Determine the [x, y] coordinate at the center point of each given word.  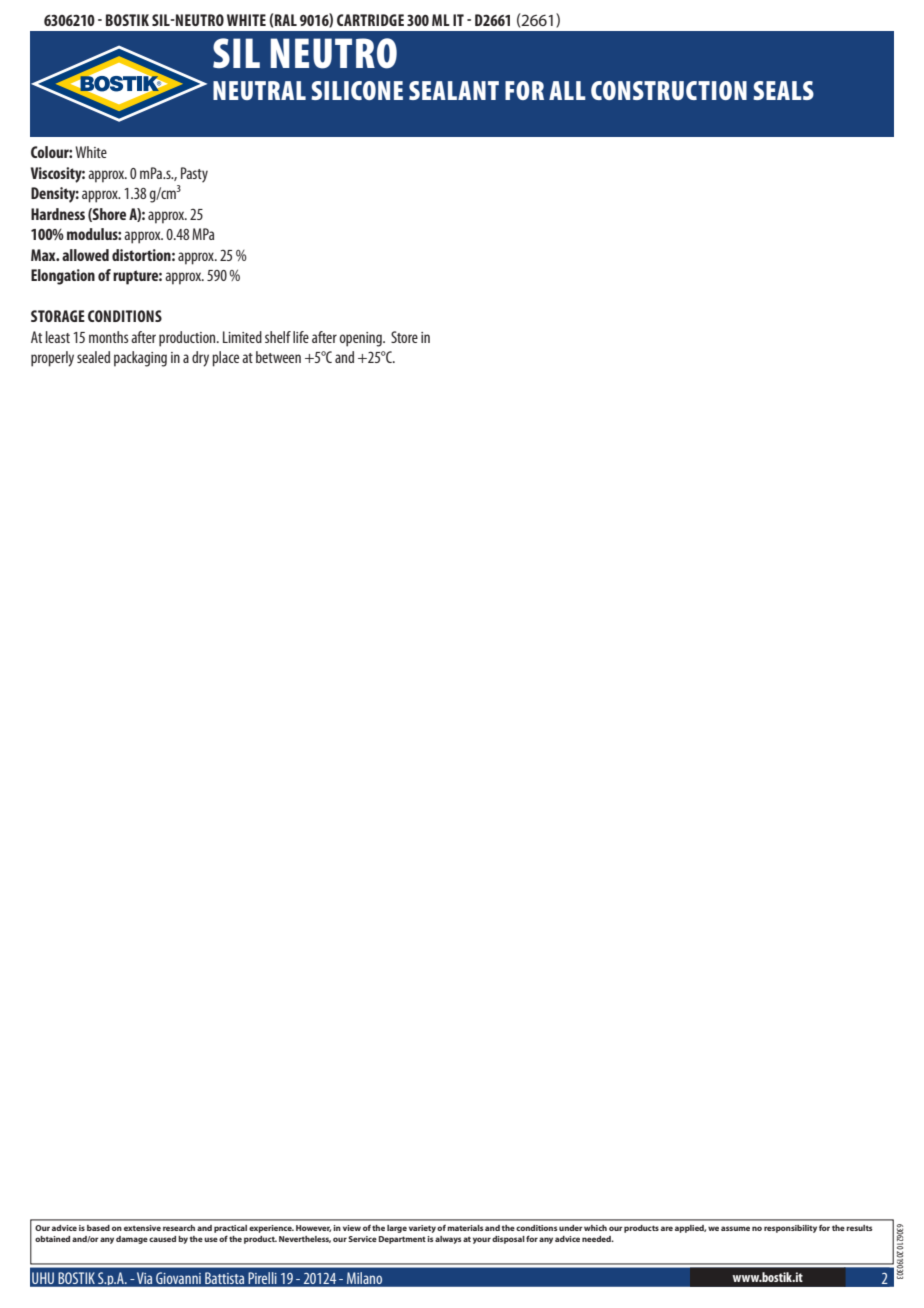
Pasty [194, 175]
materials [465, 1228]
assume [735, 1228]
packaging [140, 359]
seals [783, 90]
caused [162, 1239]
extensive [142, 1228]
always [448, 1240]
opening [362, 339]
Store [404, 337]
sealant [454, 90]
